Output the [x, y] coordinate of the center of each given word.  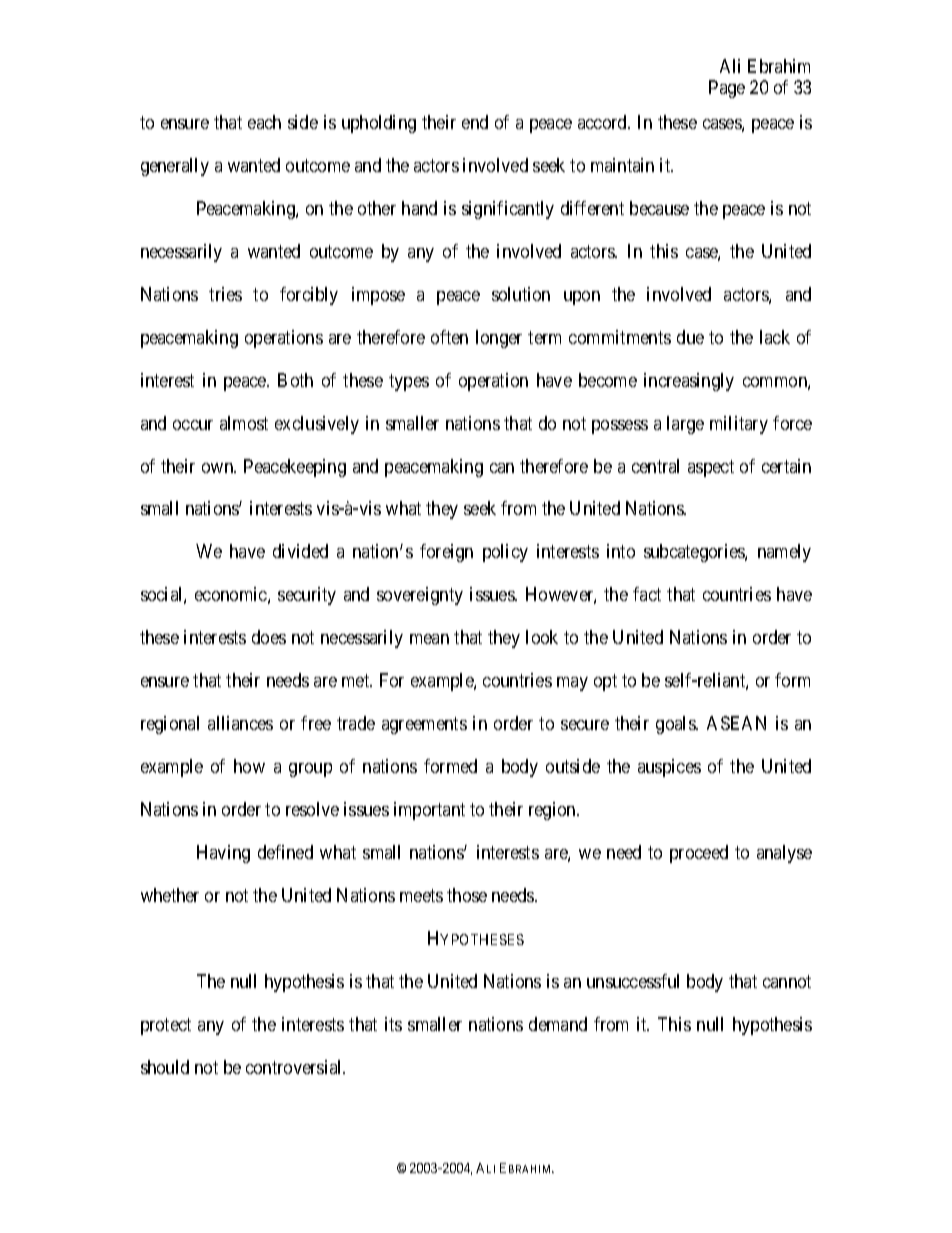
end [475, 122]
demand [558, 1024]
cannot [787, 981]
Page [727, 89]
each [264, 122]
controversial [295, 1067]
